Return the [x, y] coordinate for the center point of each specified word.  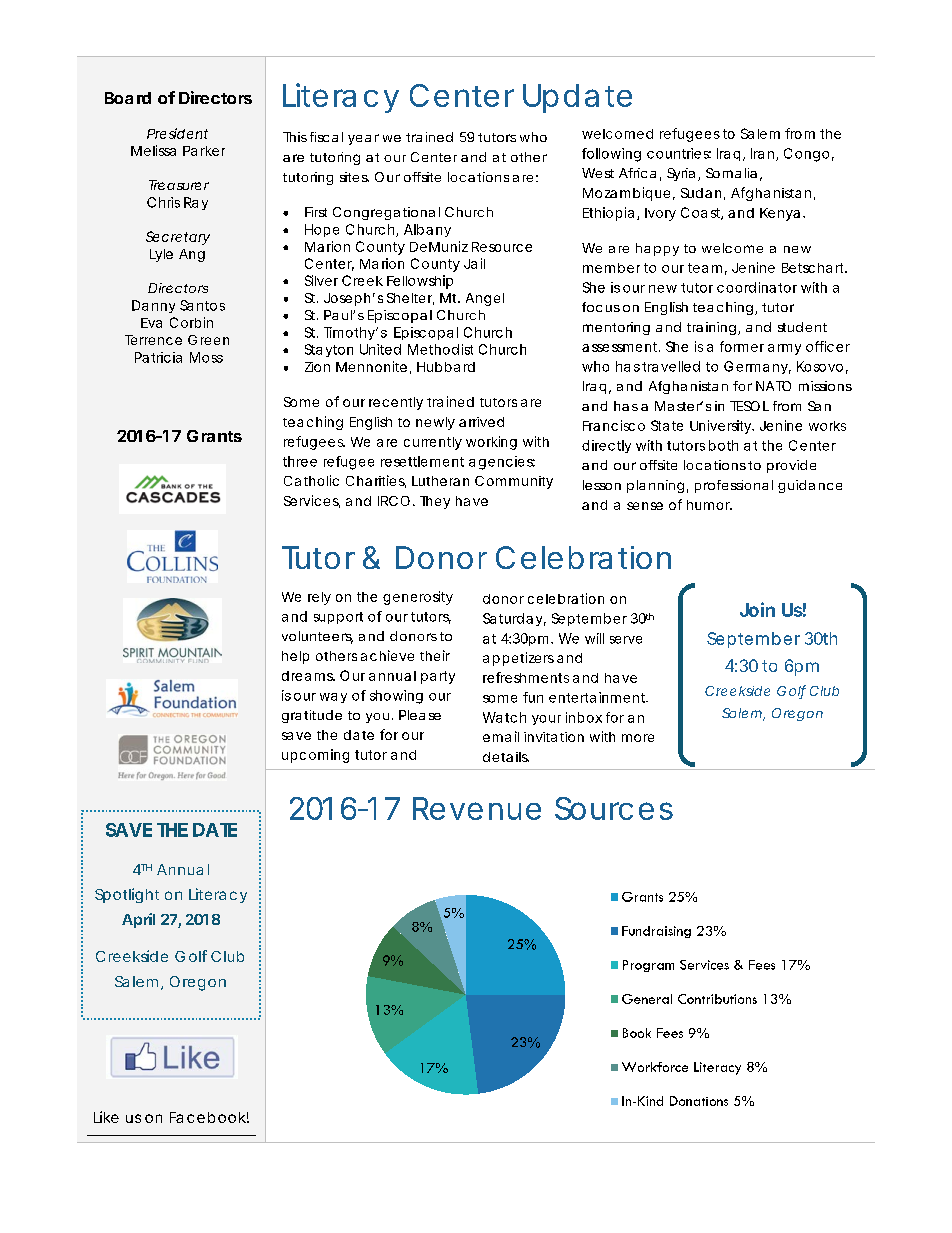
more [638, 738]
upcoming [315, 756]
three [300, 461]
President [177, 133]
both [723, 445]
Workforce [655, 1067]
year [363, 139]
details [506, 757]
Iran [764, 154]
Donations [699, 1101]
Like [106, 1117]
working [491, 443]
